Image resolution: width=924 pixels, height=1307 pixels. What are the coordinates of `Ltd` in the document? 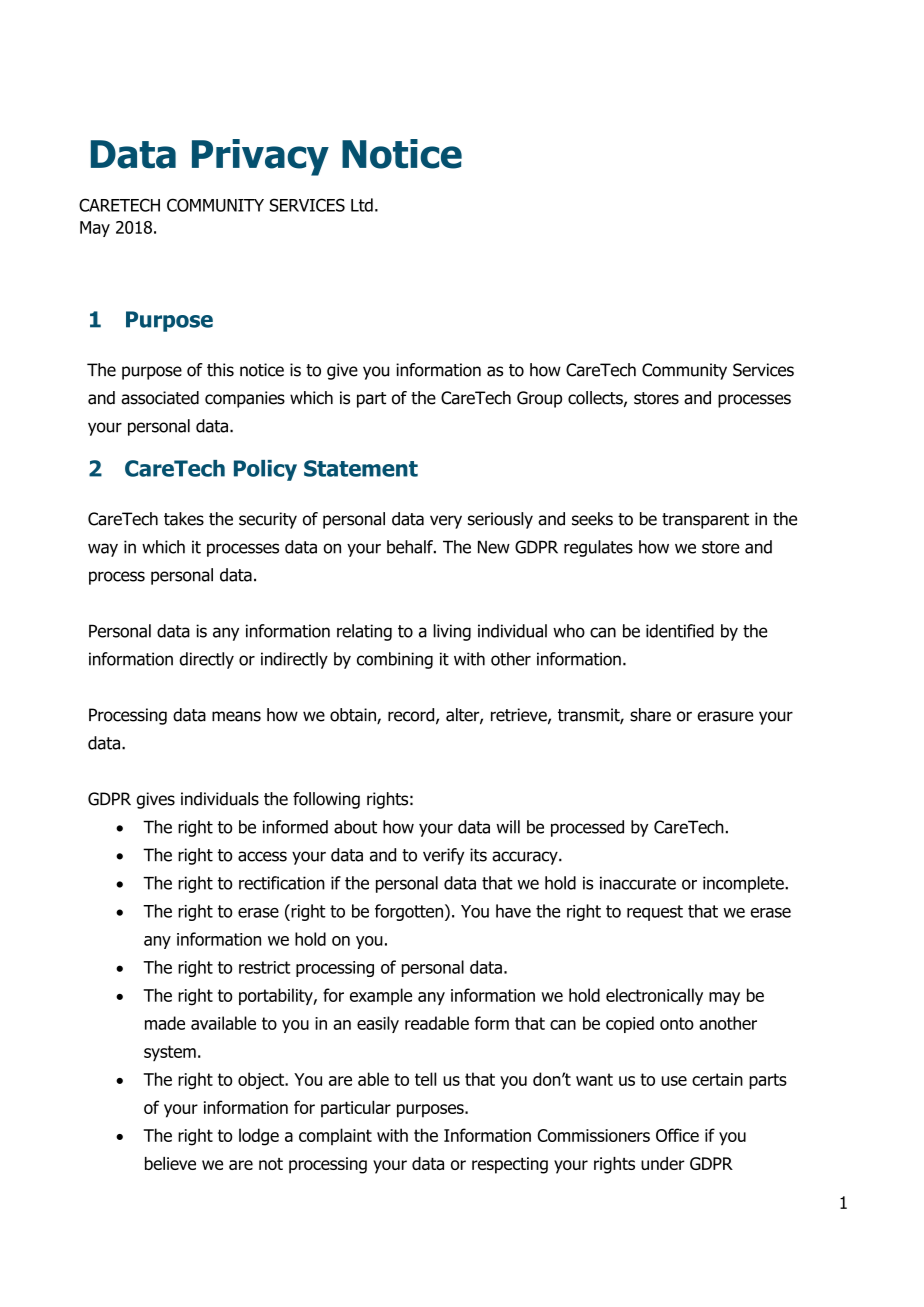 It's located at (362, 205).
